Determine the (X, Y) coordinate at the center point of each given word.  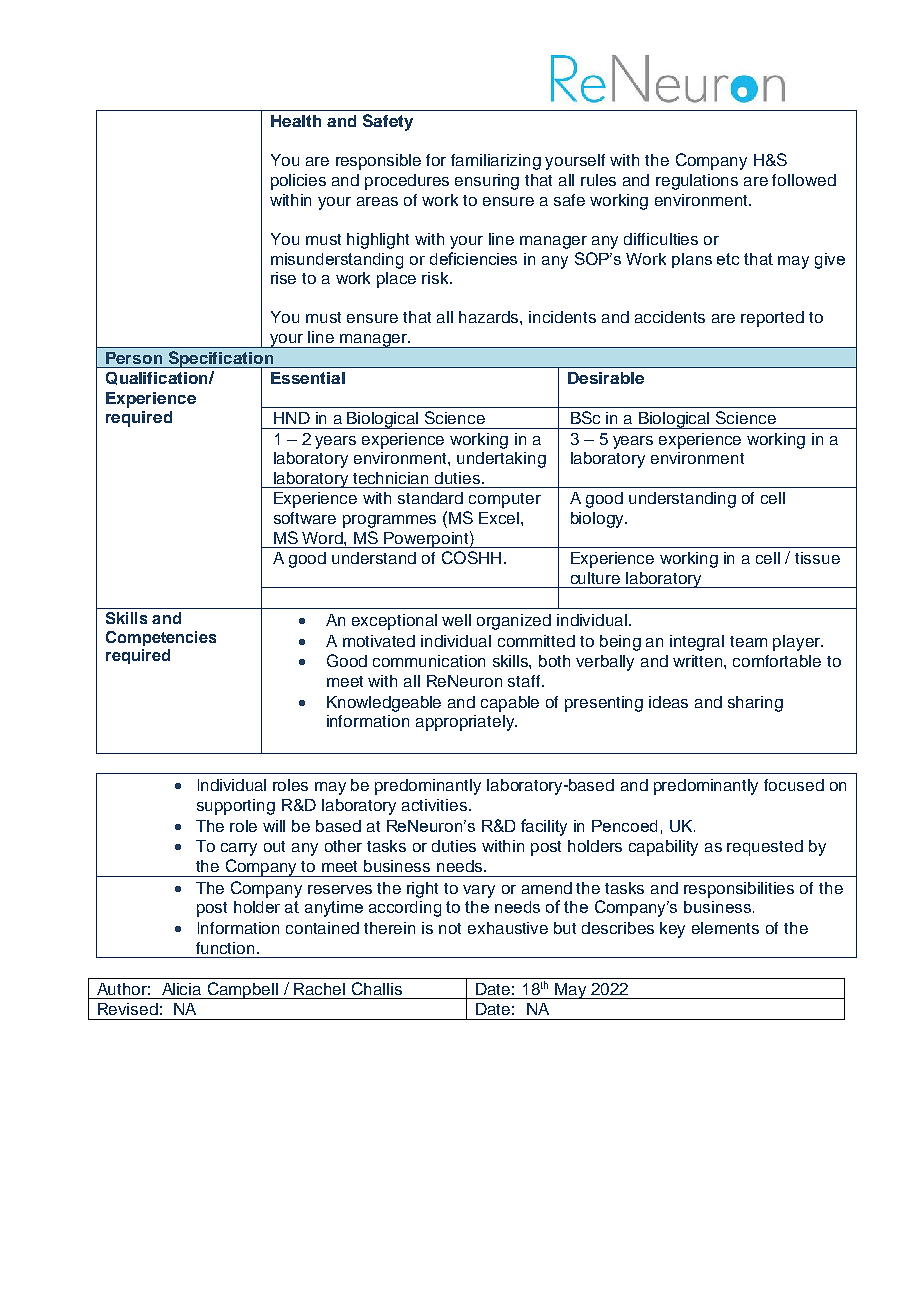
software (305, 518)
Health (296, 121)
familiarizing (496, 162)
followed (804, 180)
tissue (817, 558)
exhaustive (508, 928)
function (225, 948)
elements (725, 928)
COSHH (471, 557)
